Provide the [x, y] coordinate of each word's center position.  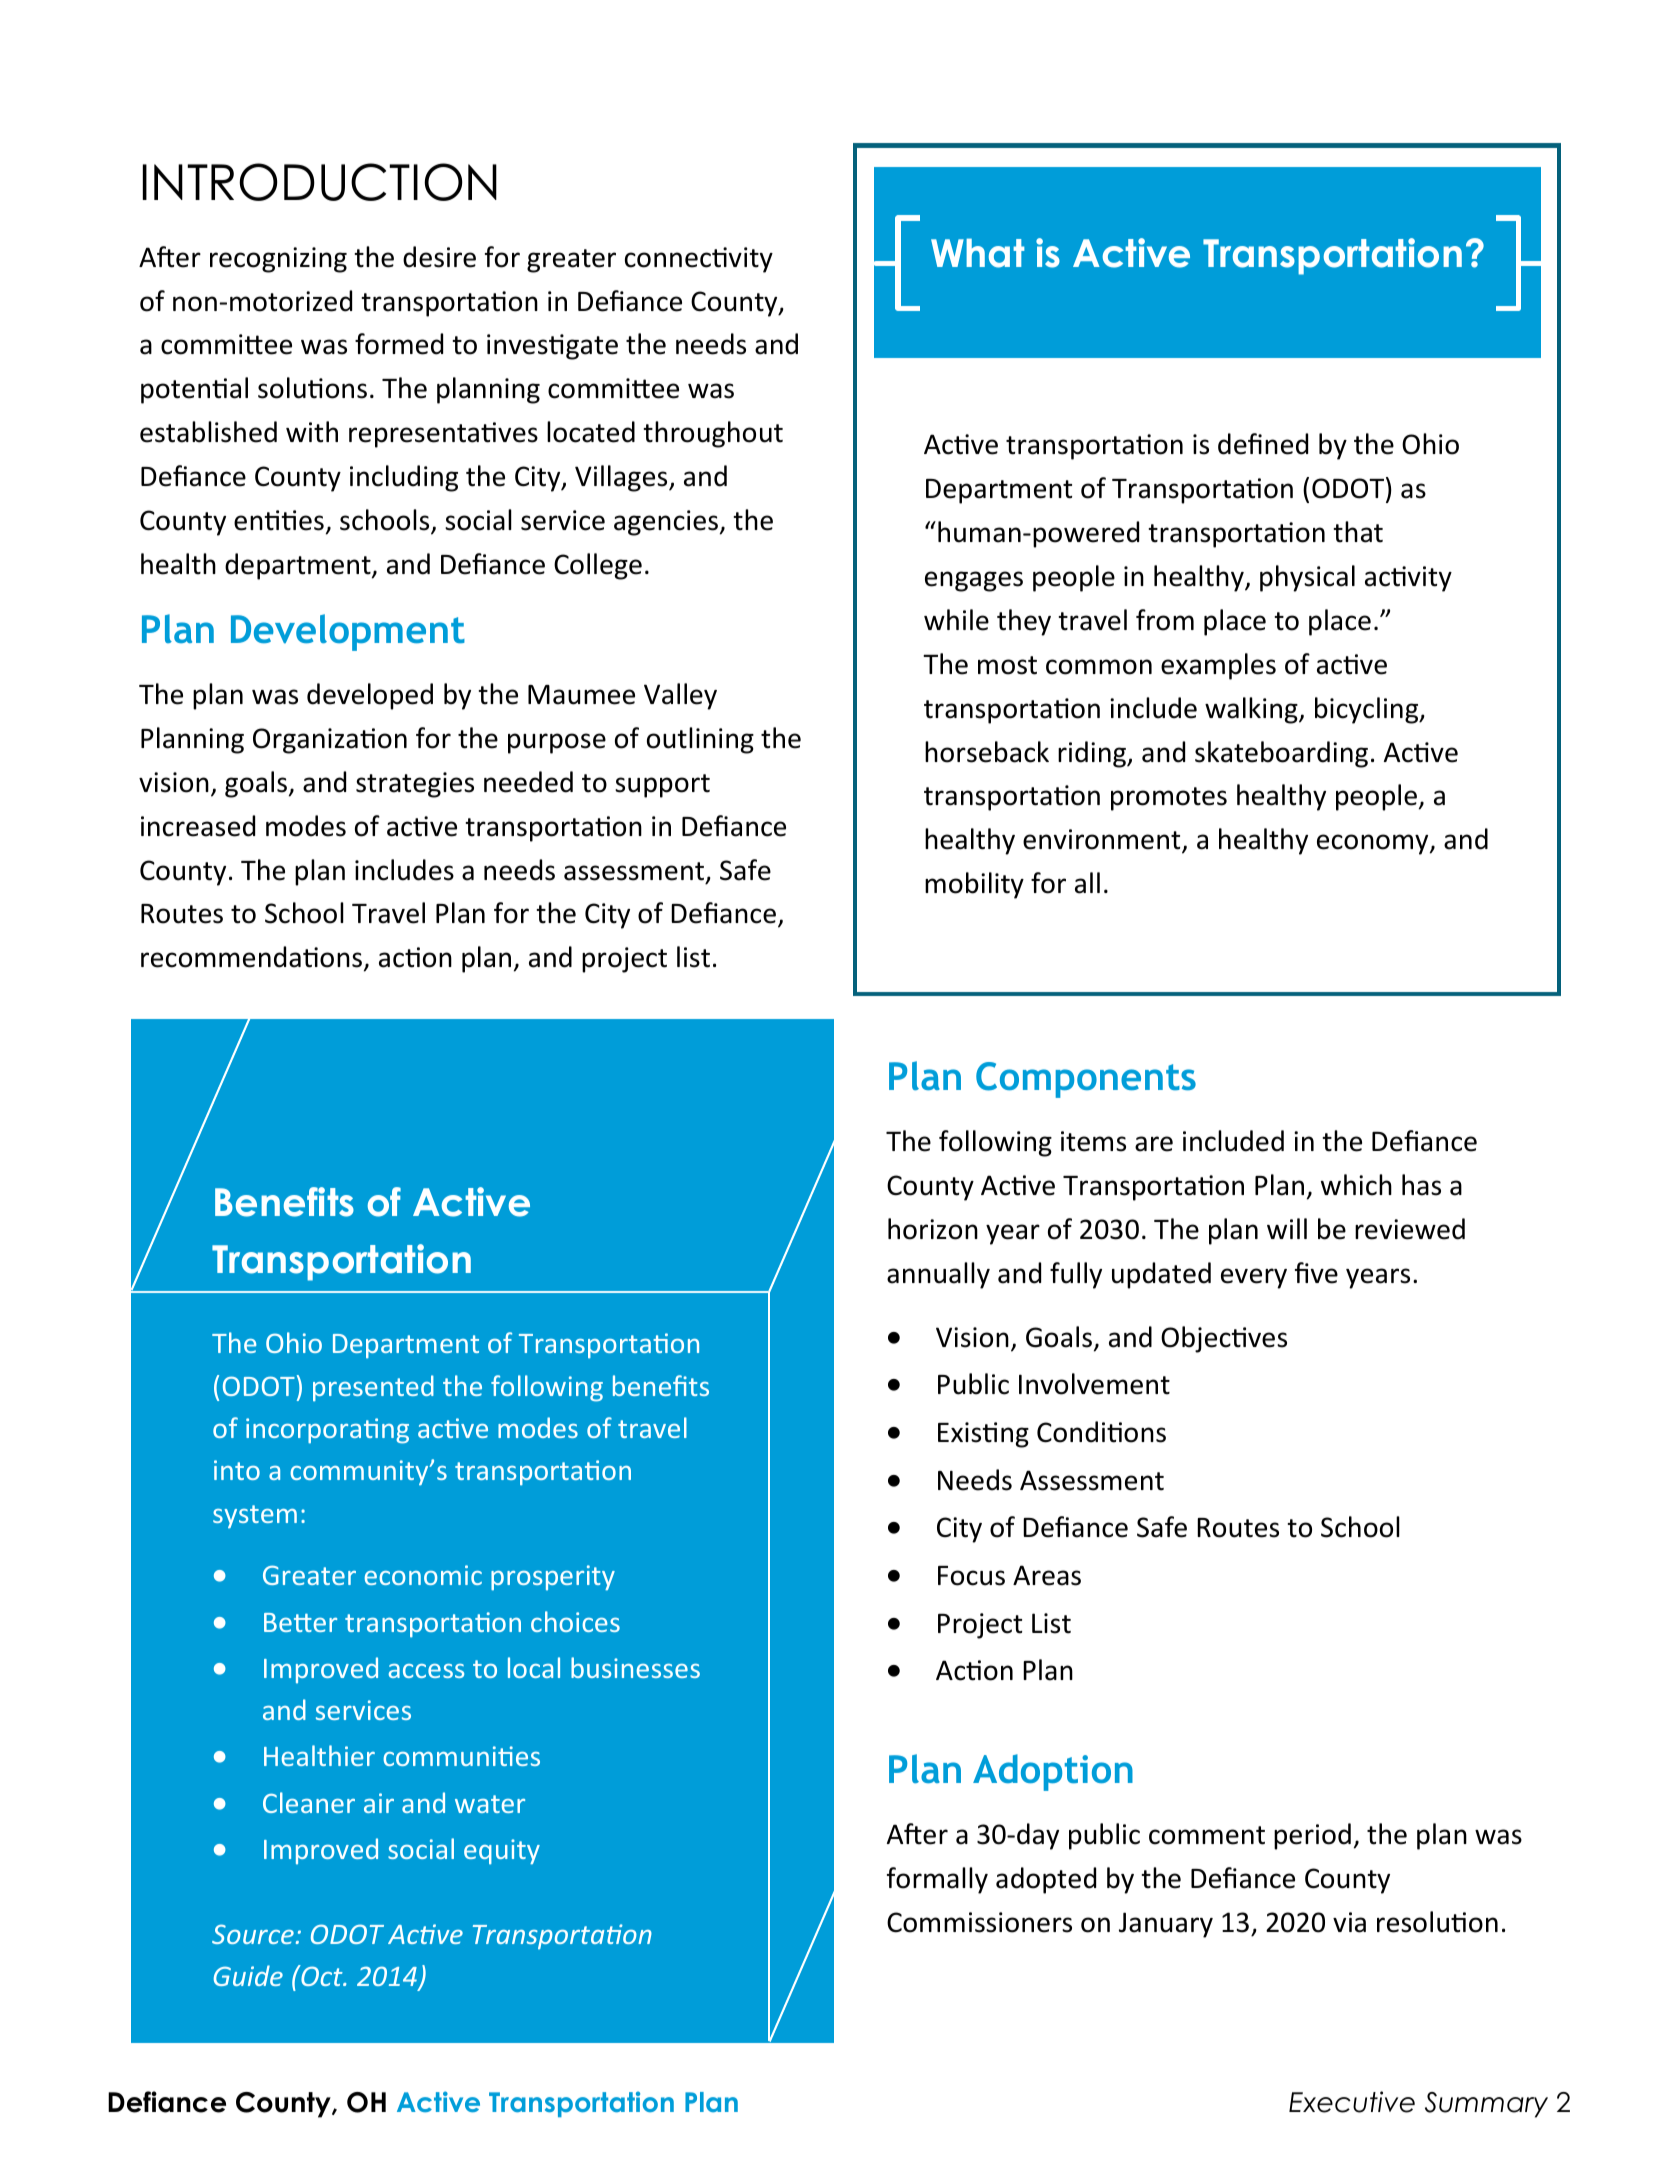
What [978, 253]
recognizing [278, 260]
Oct [322, 1975]
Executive [1352, 2102]
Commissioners [979, 1922]
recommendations [253, 958]
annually [938, 1275]
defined [1263, 444]
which [1356, 1185]
